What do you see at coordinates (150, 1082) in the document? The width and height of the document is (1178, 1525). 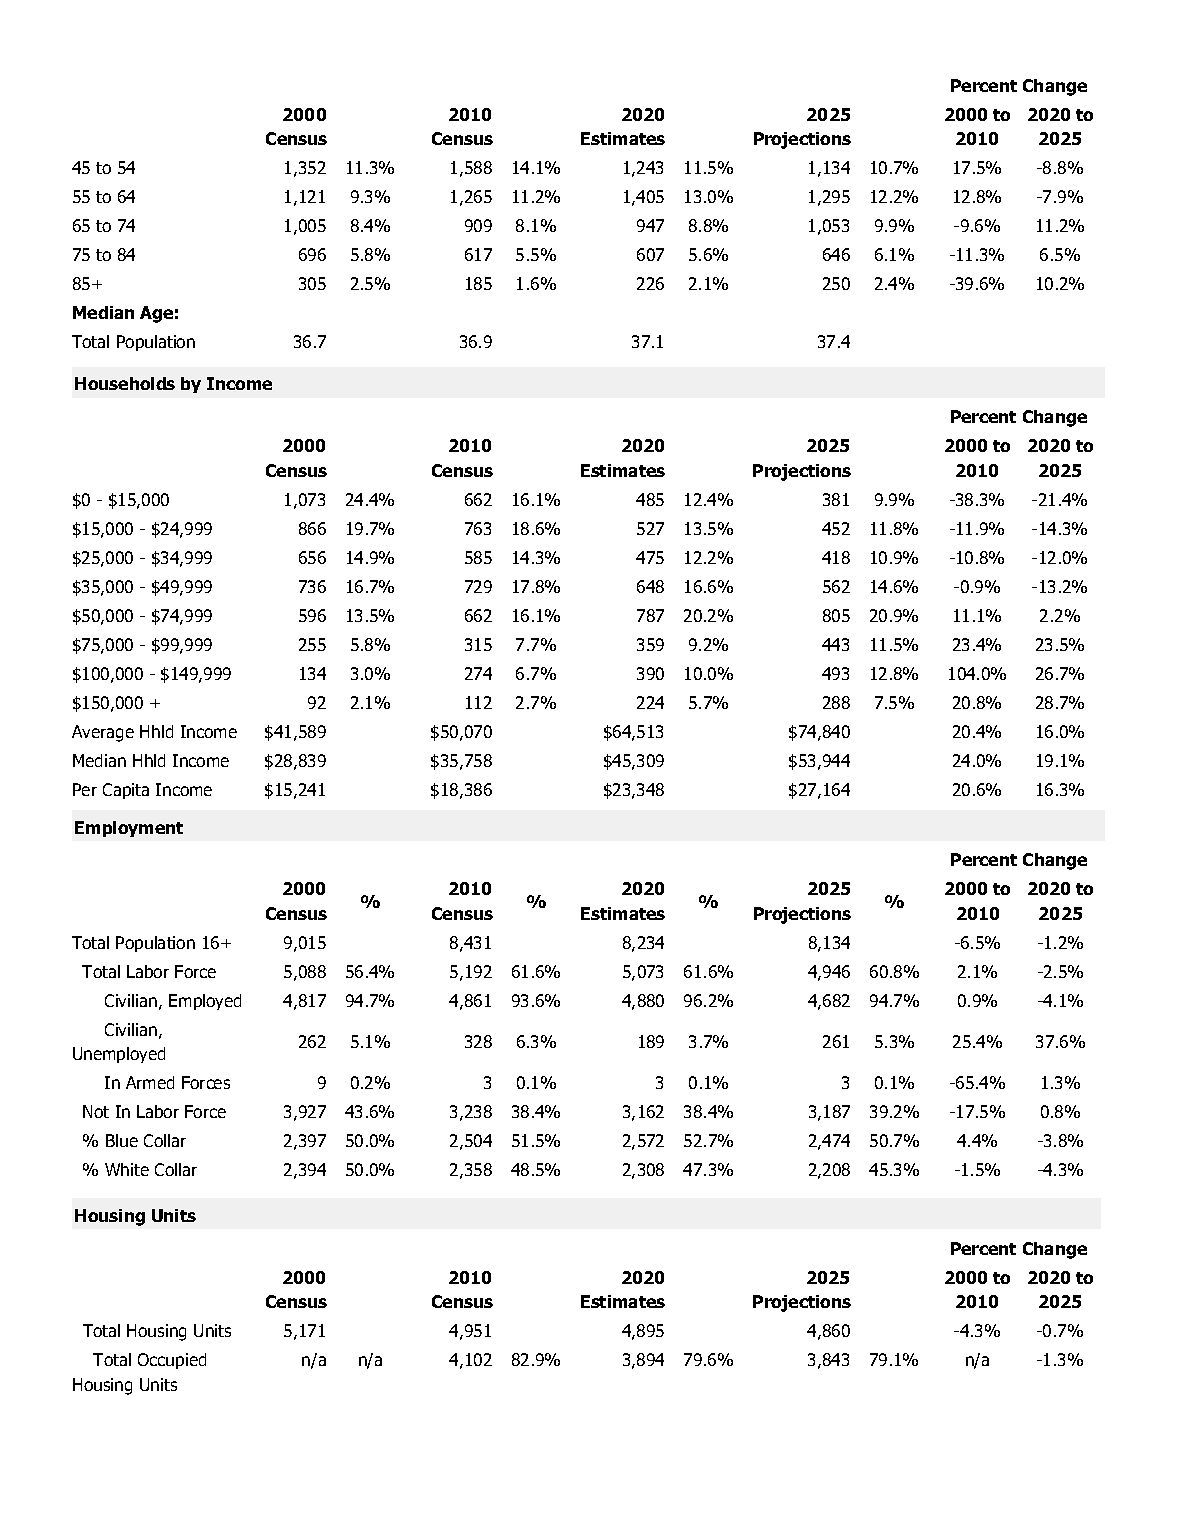 I see `Armed` at bounding box center [150, 1082].
